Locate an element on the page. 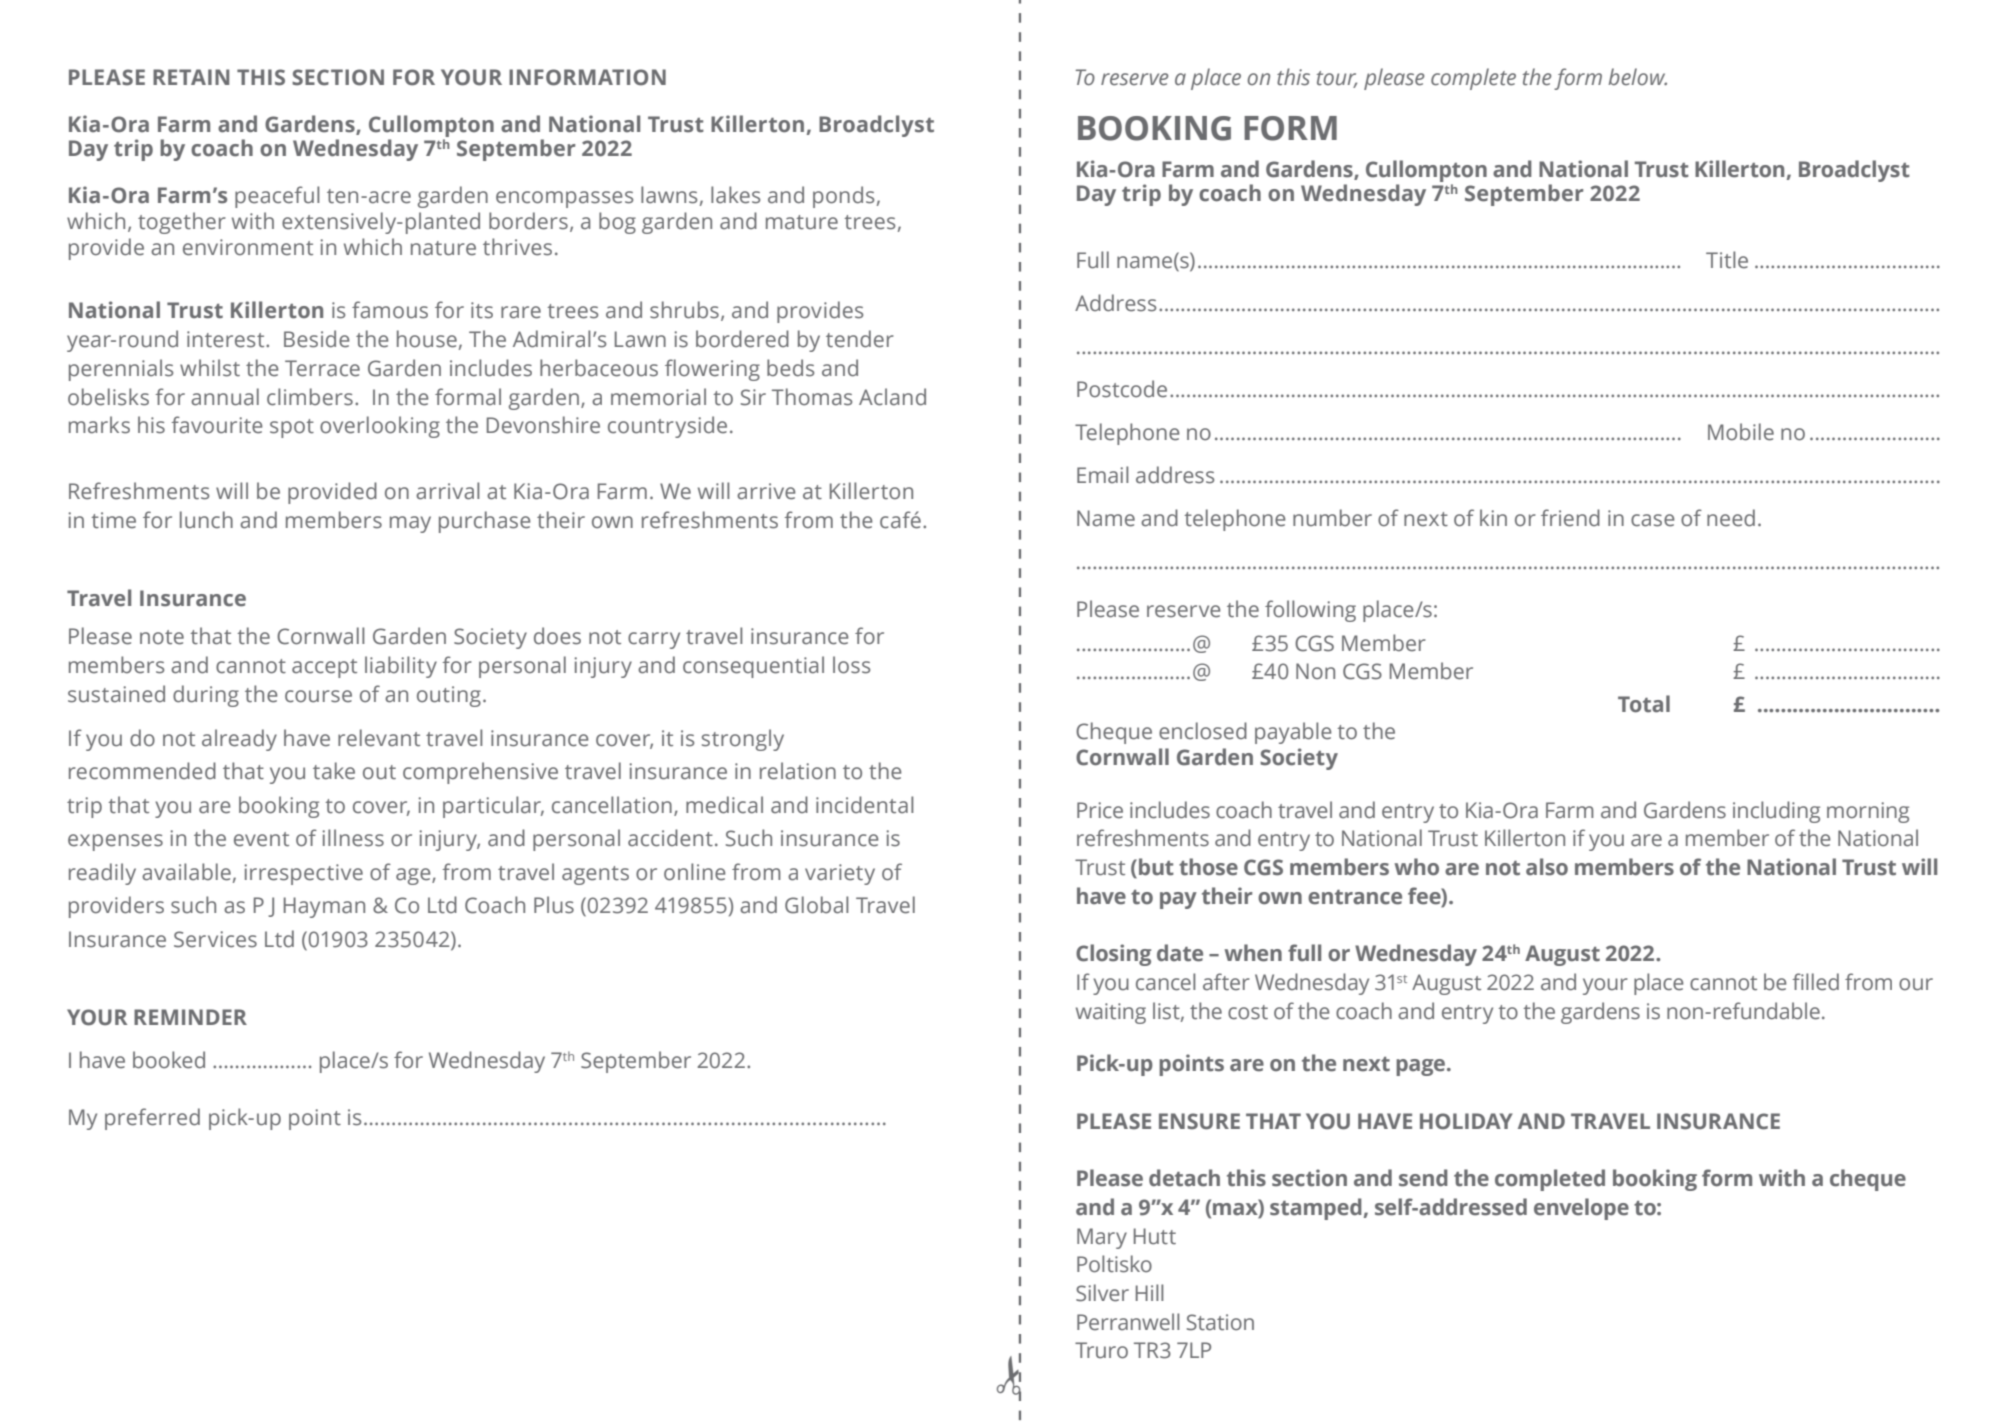 This image has height=1425, width=2015. Total is located at coordinates (1644, 704).
